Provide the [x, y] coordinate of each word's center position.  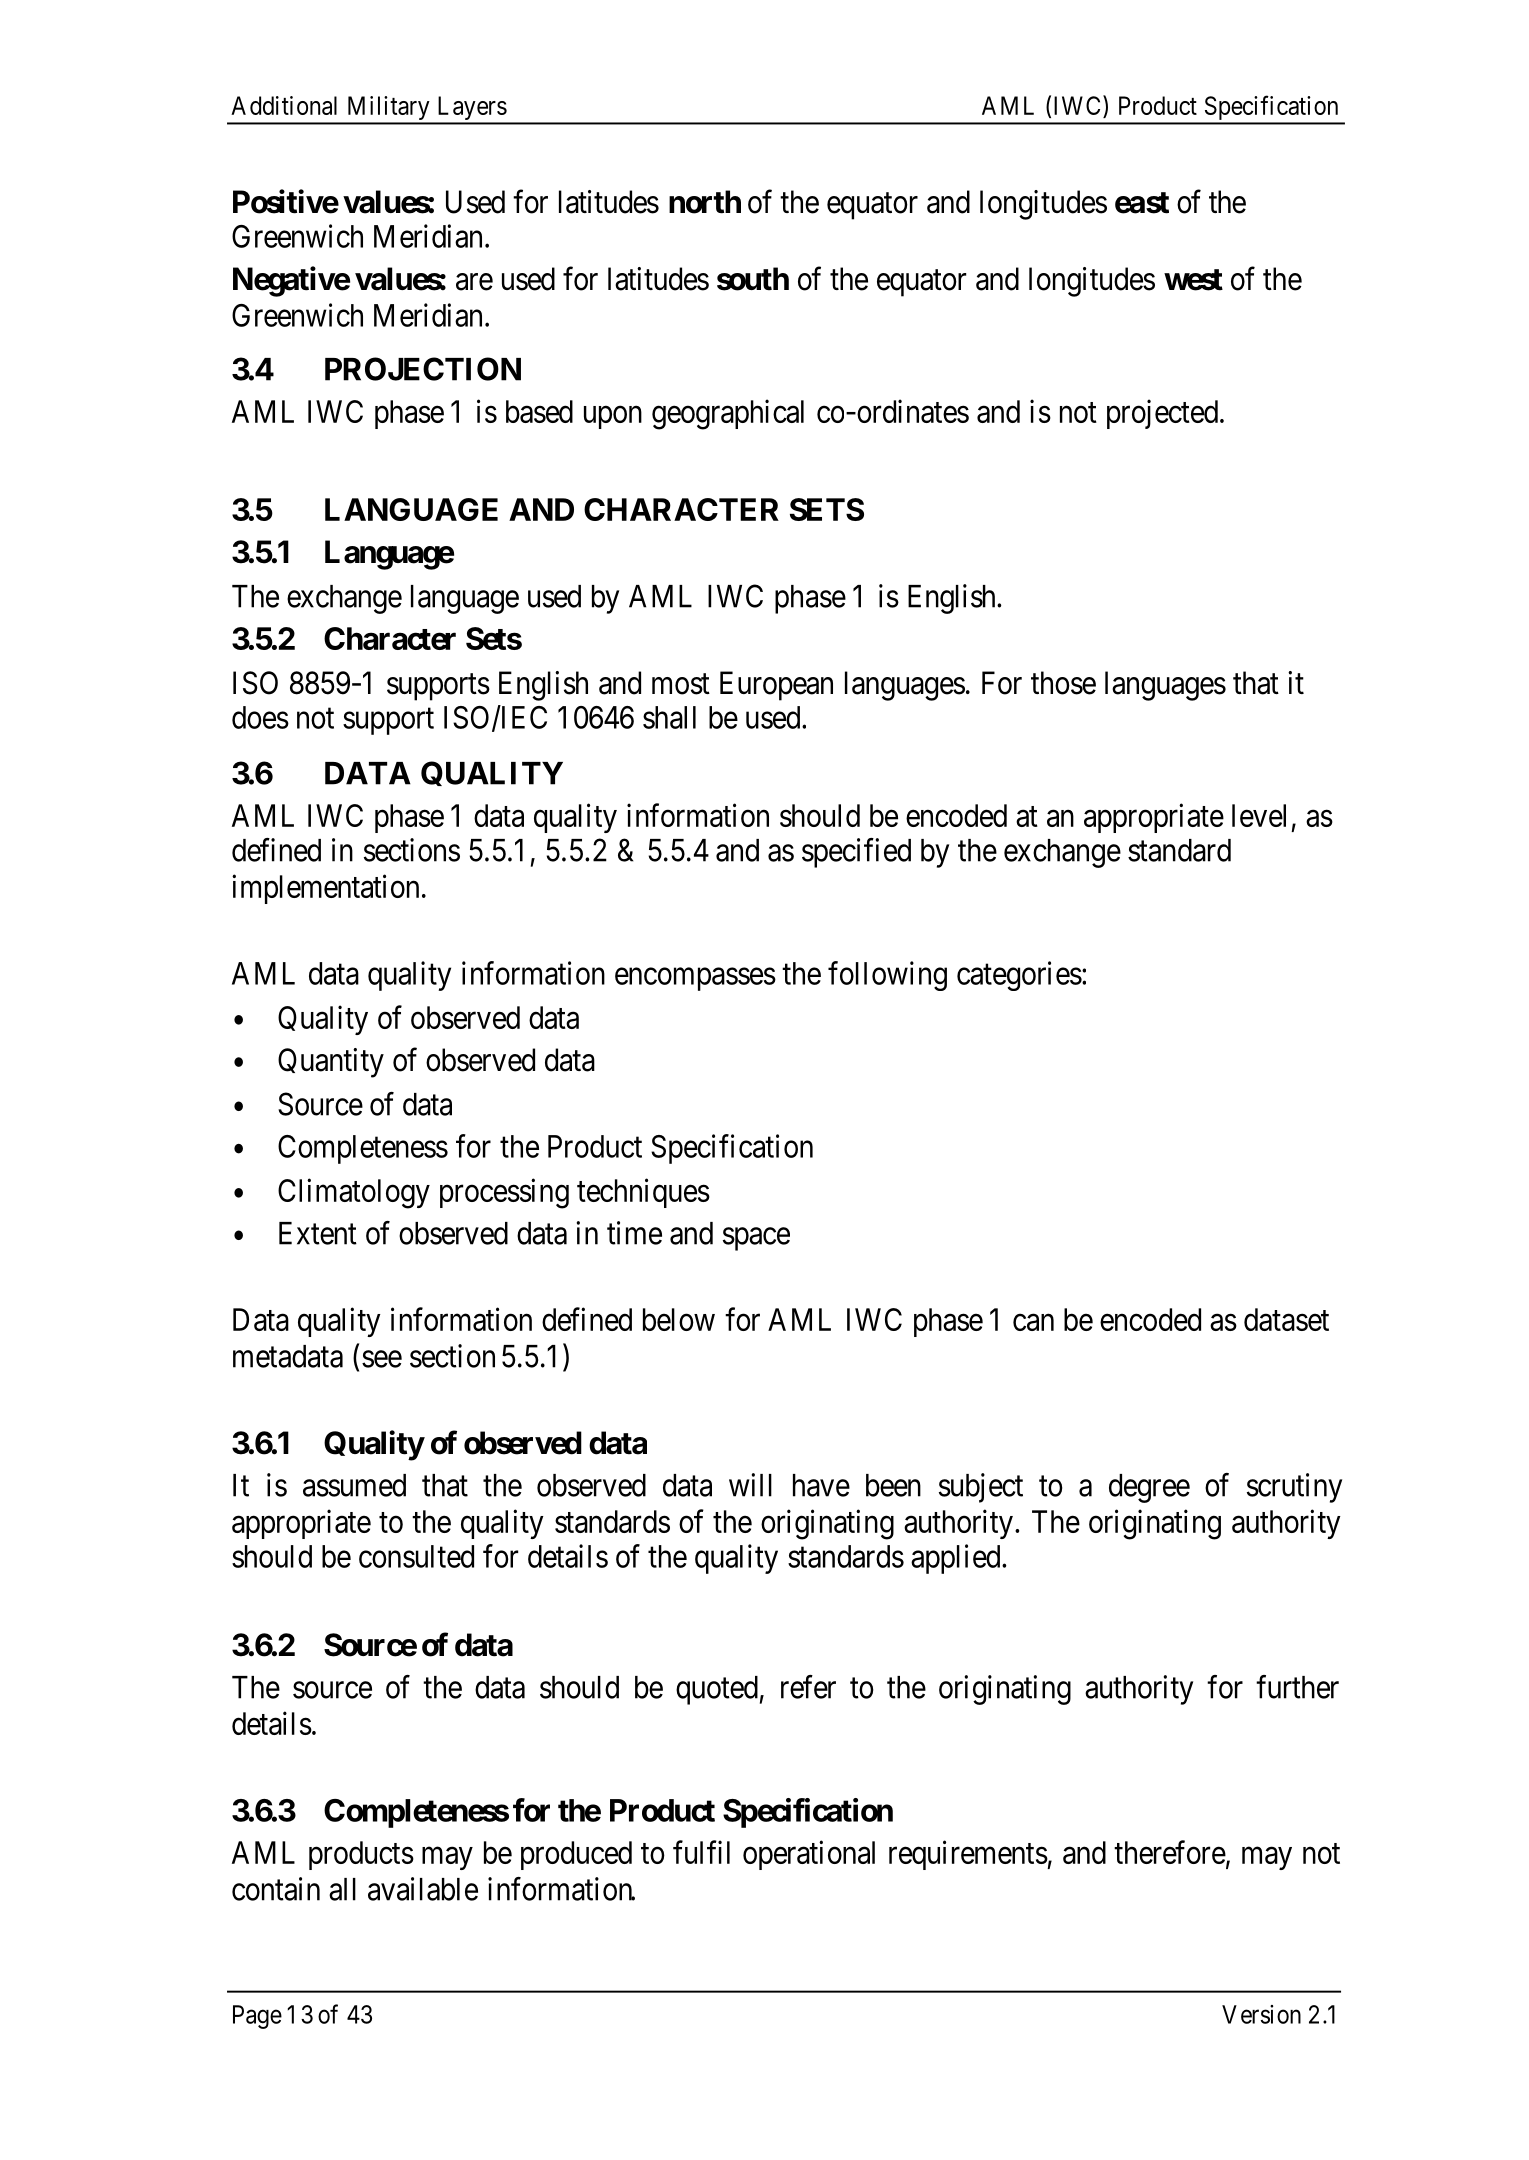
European [776, 686]
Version [1261, 2014]
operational [809, 1855]
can [1033, 1322]
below [679, 1319]
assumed [354, 1485]
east [1142, 203]
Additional [284, 105]
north [705, 202]
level [1259, 815]
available [423, 1889]
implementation [325, 889]
